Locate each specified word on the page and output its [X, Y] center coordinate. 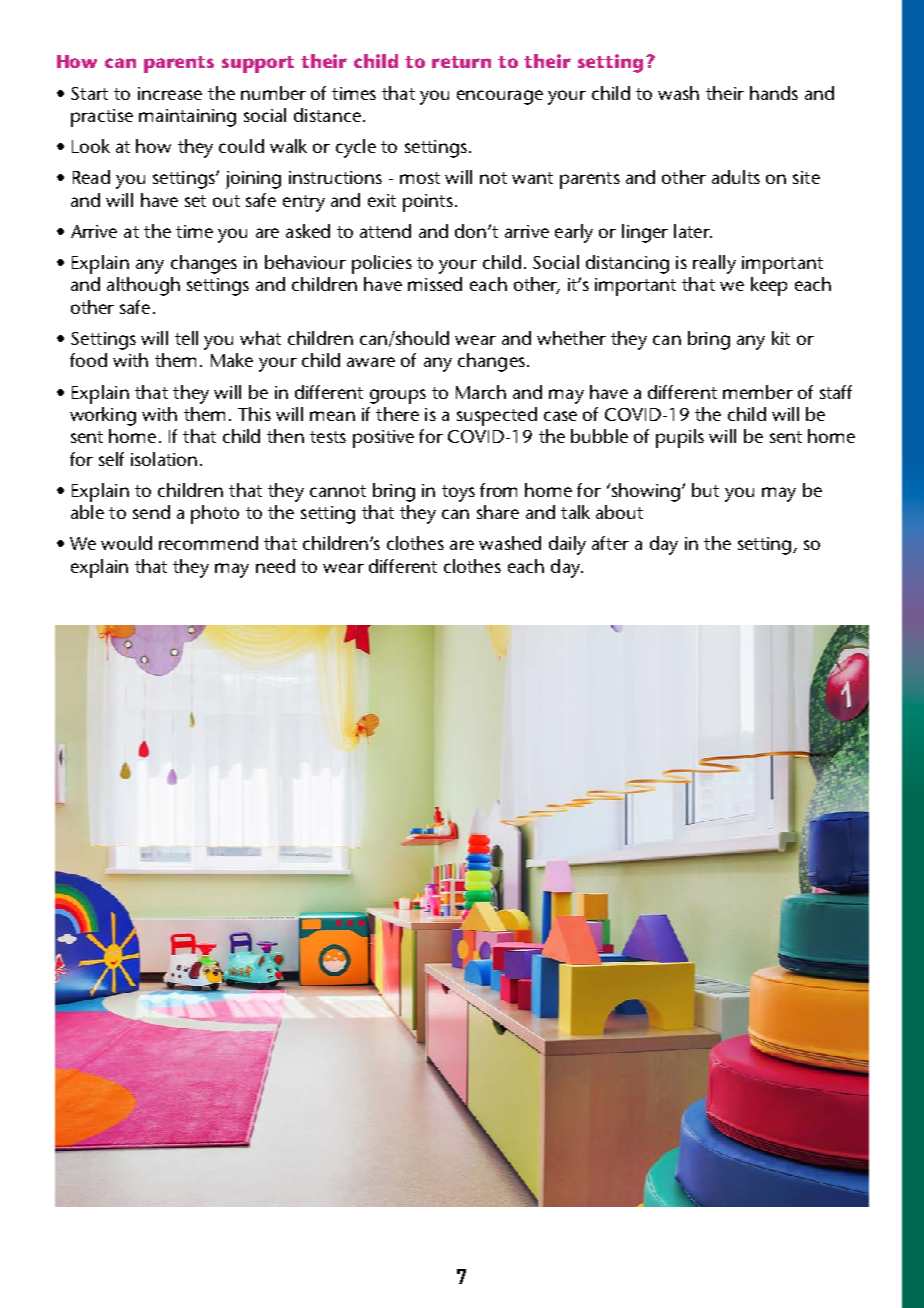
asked [308, 231]
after [610, 543]
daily [567, 545]
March [481, 392]
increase [170, 93]
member [758, 392]
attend [385, 231]
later [693, 231]
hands [774, 93]
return [461, 62]
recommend [208, 543]
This [254, 414]
